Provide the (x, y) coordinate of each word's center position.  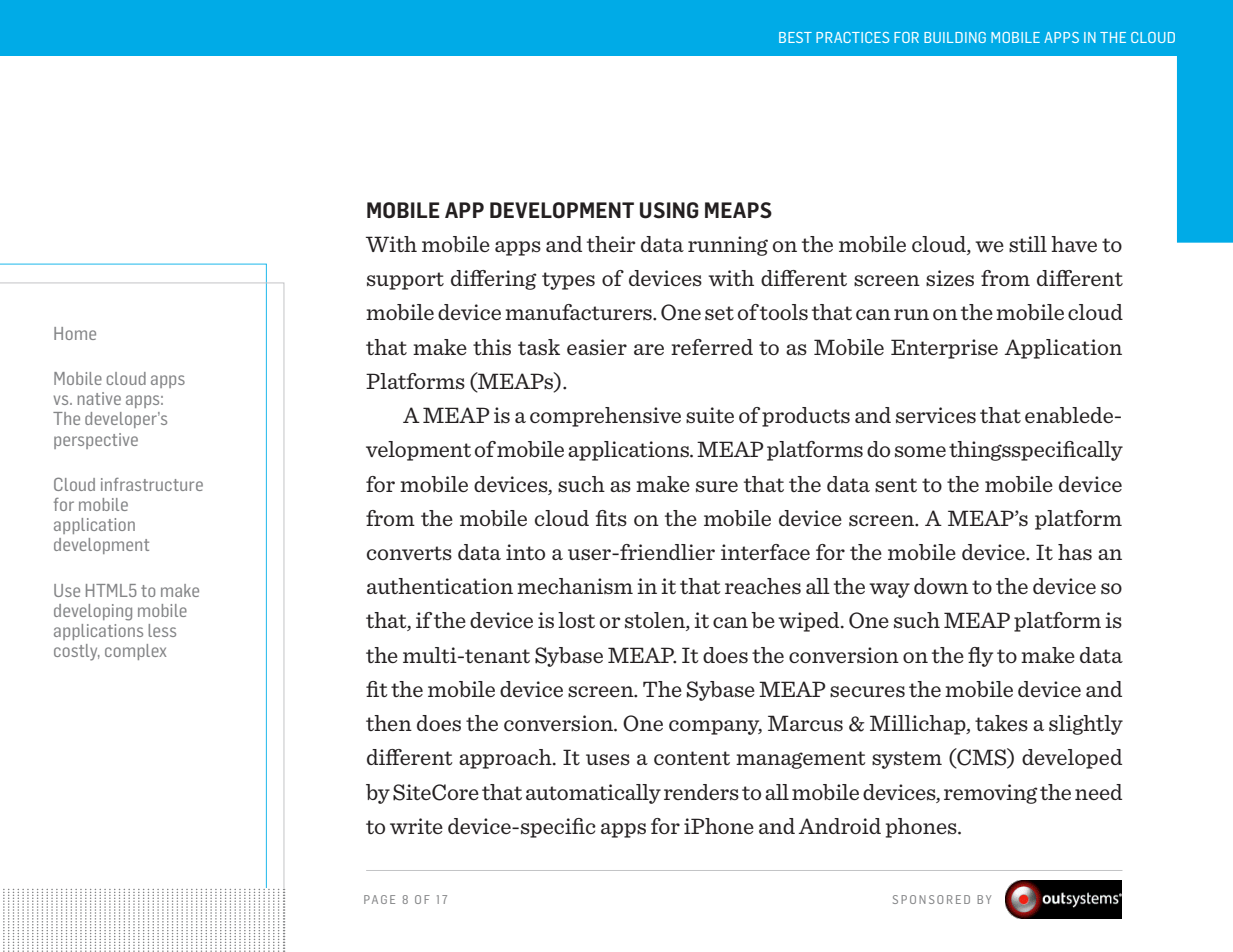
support (405, 281)
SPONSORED (931, 899)
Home (75, 333)
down (941, 586)
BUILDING (955, 37)
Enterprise (944, 349)
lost (576, 620)
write (416, 826)
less (162, 630)
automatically (593, 794)
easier (597, 347)
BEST (795, 37)
